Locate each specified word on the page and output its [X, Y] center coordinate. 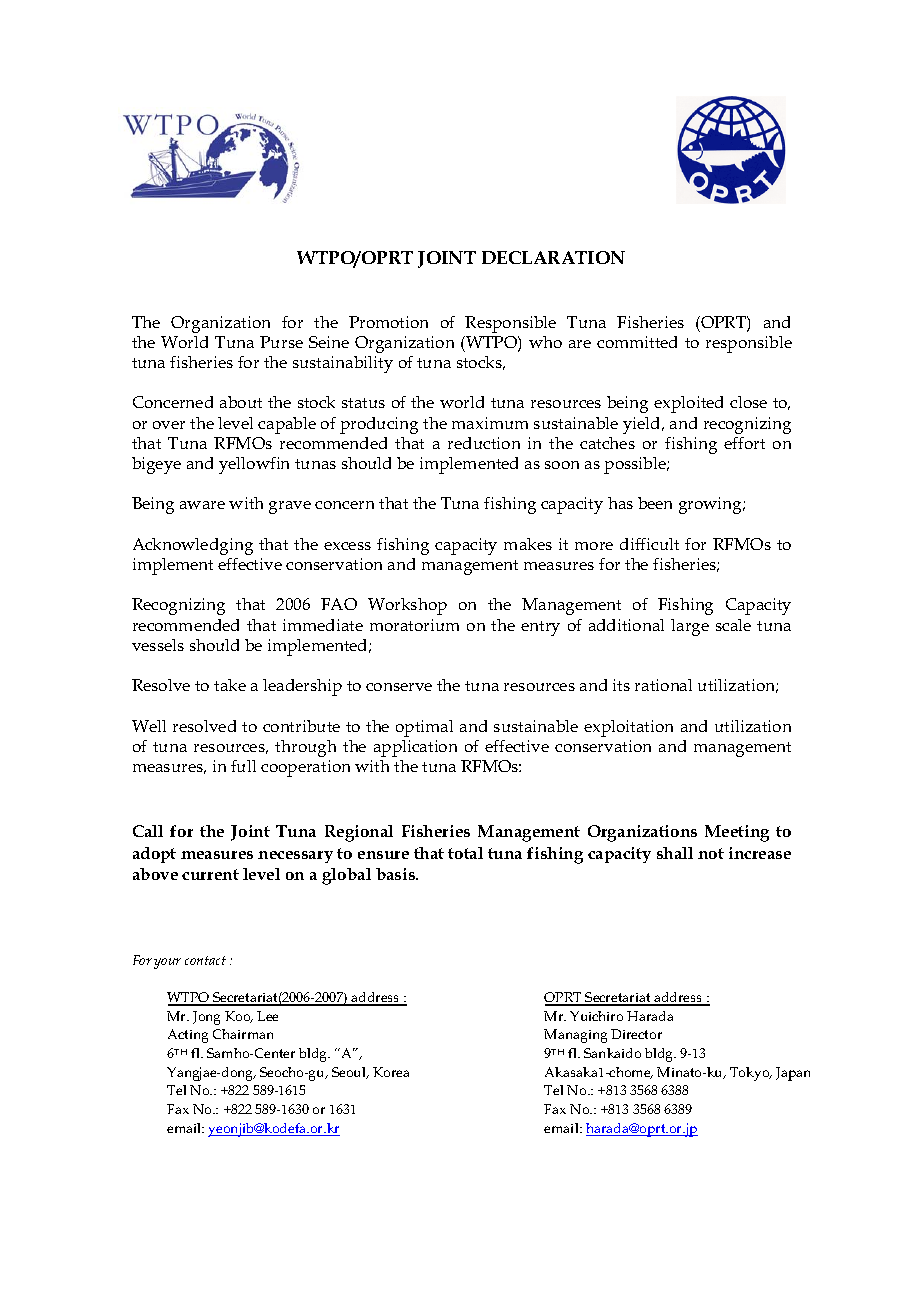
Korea [391, 1072]
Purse [281, 342]
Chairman [243, 1034]
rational [663, 685]
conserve [399, 687]
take [230, 685]
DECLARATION [553, 257]
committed [637, 342]
